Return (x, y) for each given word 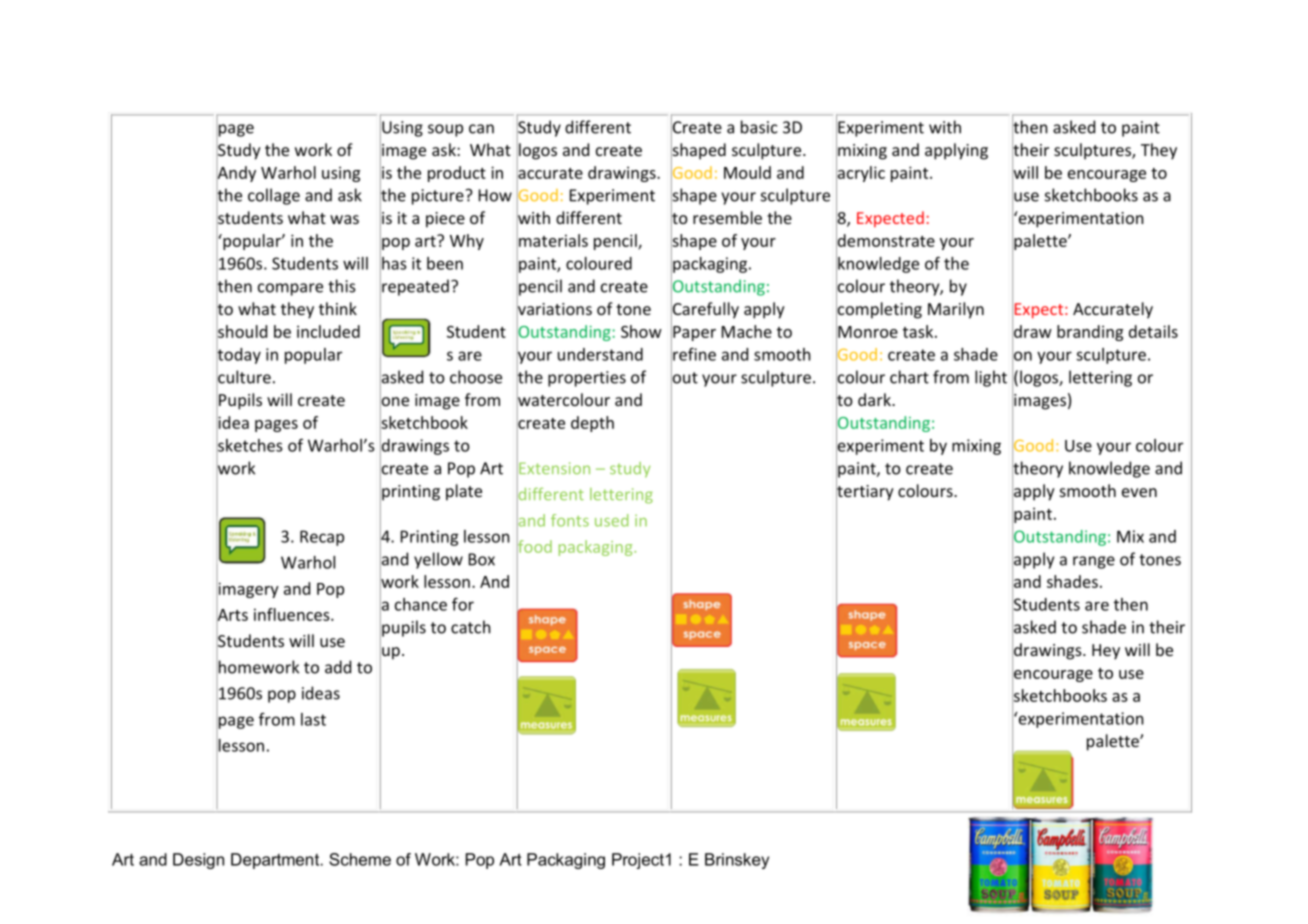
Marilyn (956, 310)
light (991, 378)
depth (592, 424)
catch (471, 627)
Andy (236, 173)
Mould (747, 172)
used (611, 520)
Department (276, 861)
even (1139, 492)
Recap (322, 538)
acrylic (860, 173)
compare (290, 289)
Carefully (705, 310)
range (1094, 562)
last (313, 719)
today (238, 355)
